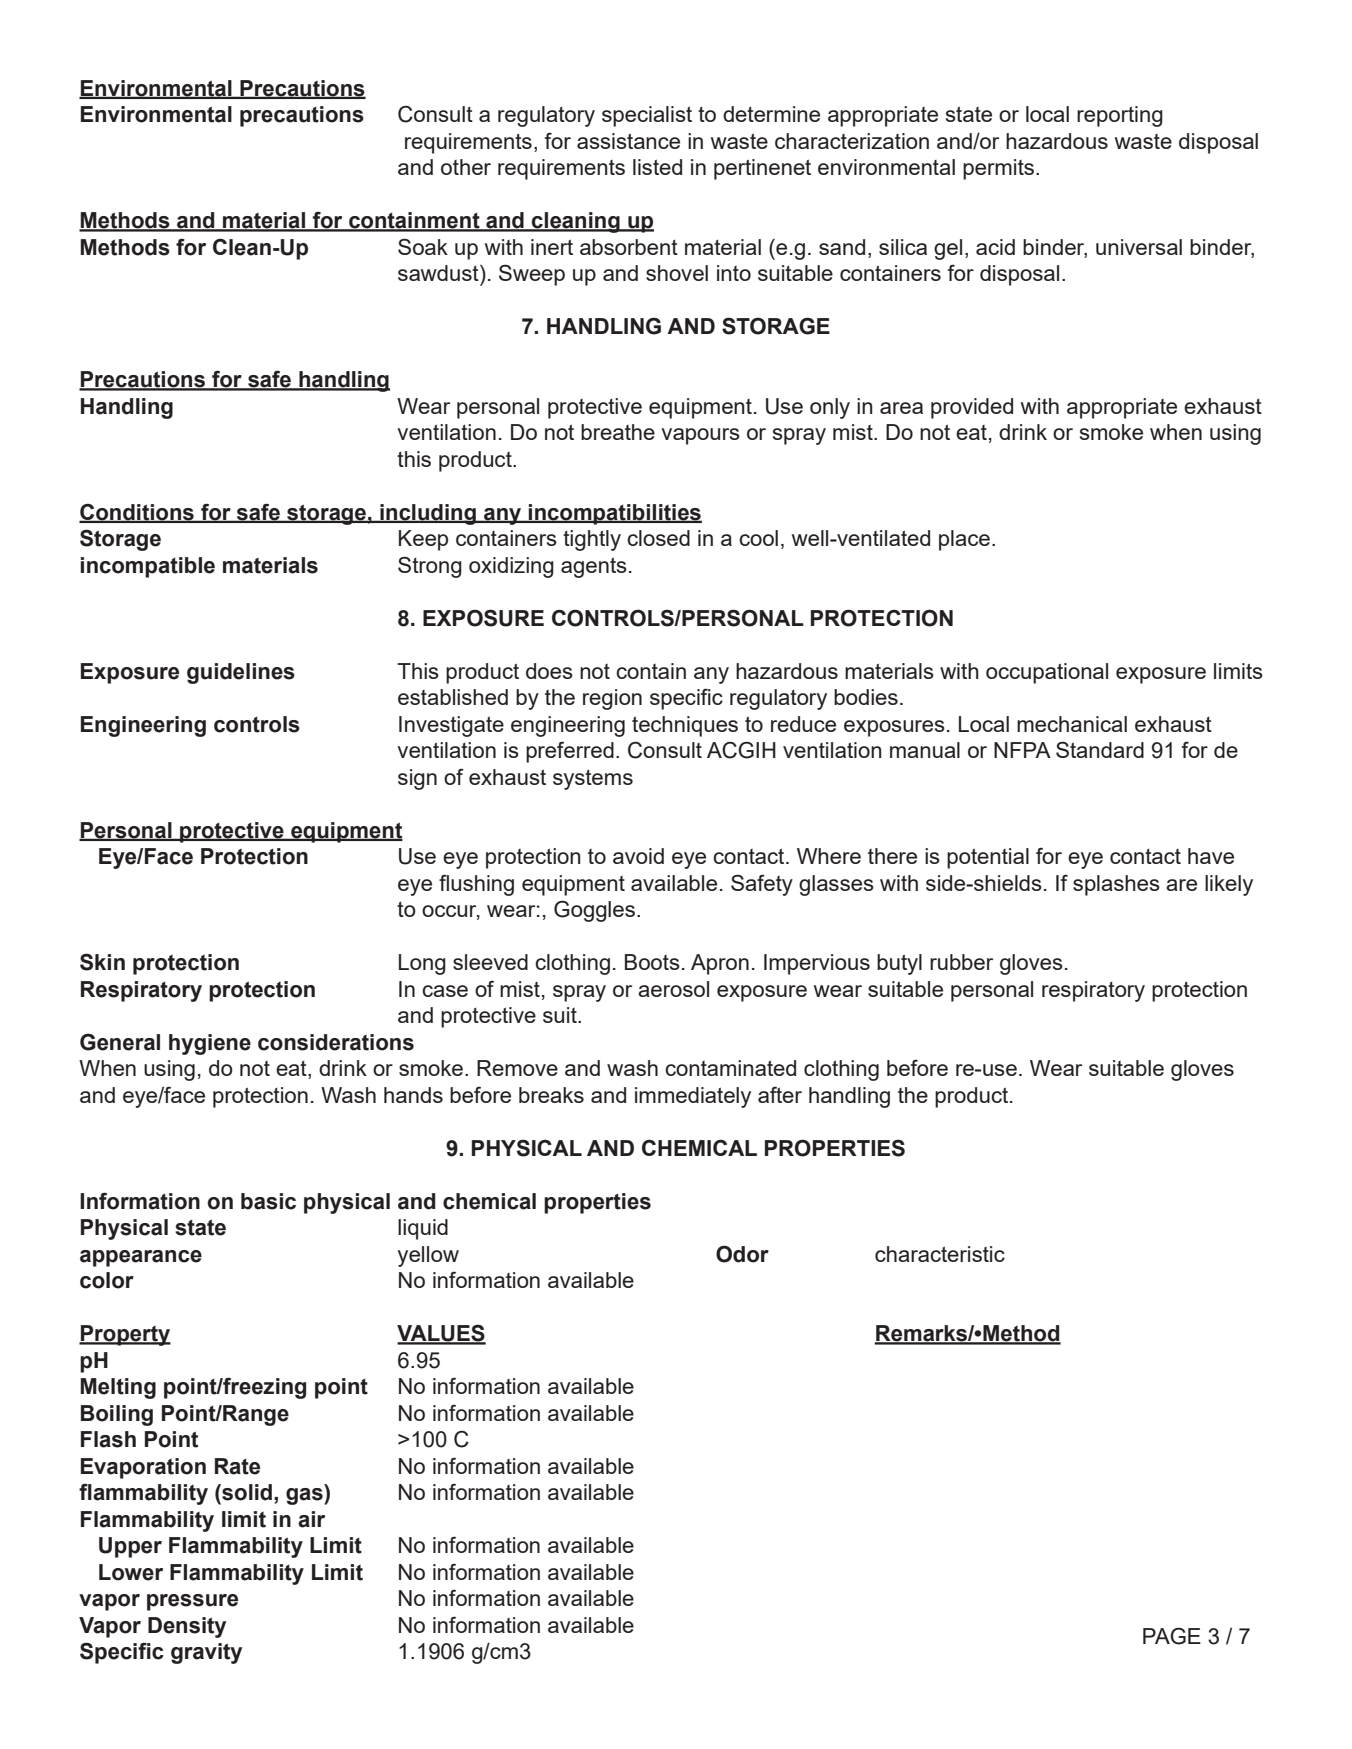  What do you see at coordinates (693, 1097) in the image?
I see `immediately` at bounding box center [693, 1097].
